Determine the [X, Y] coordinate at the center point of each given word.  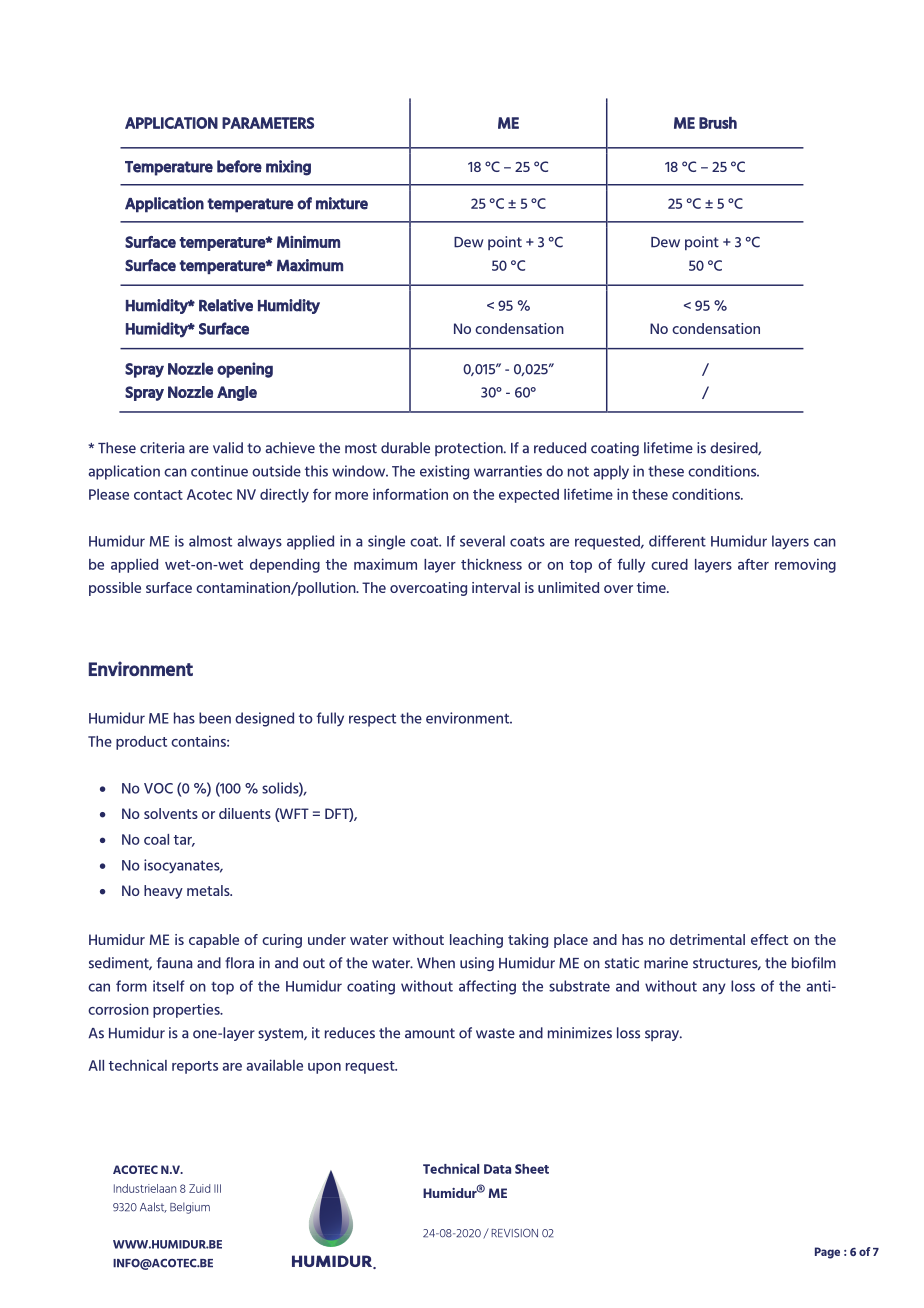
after [753, 564]
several [482, 541]
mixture [342, 203]
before [239, 166]
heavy [163, 892]
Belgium [190, 1208]
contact [158, 495]
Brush [718, 123]
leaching [476, 941]
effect [769, 939]
